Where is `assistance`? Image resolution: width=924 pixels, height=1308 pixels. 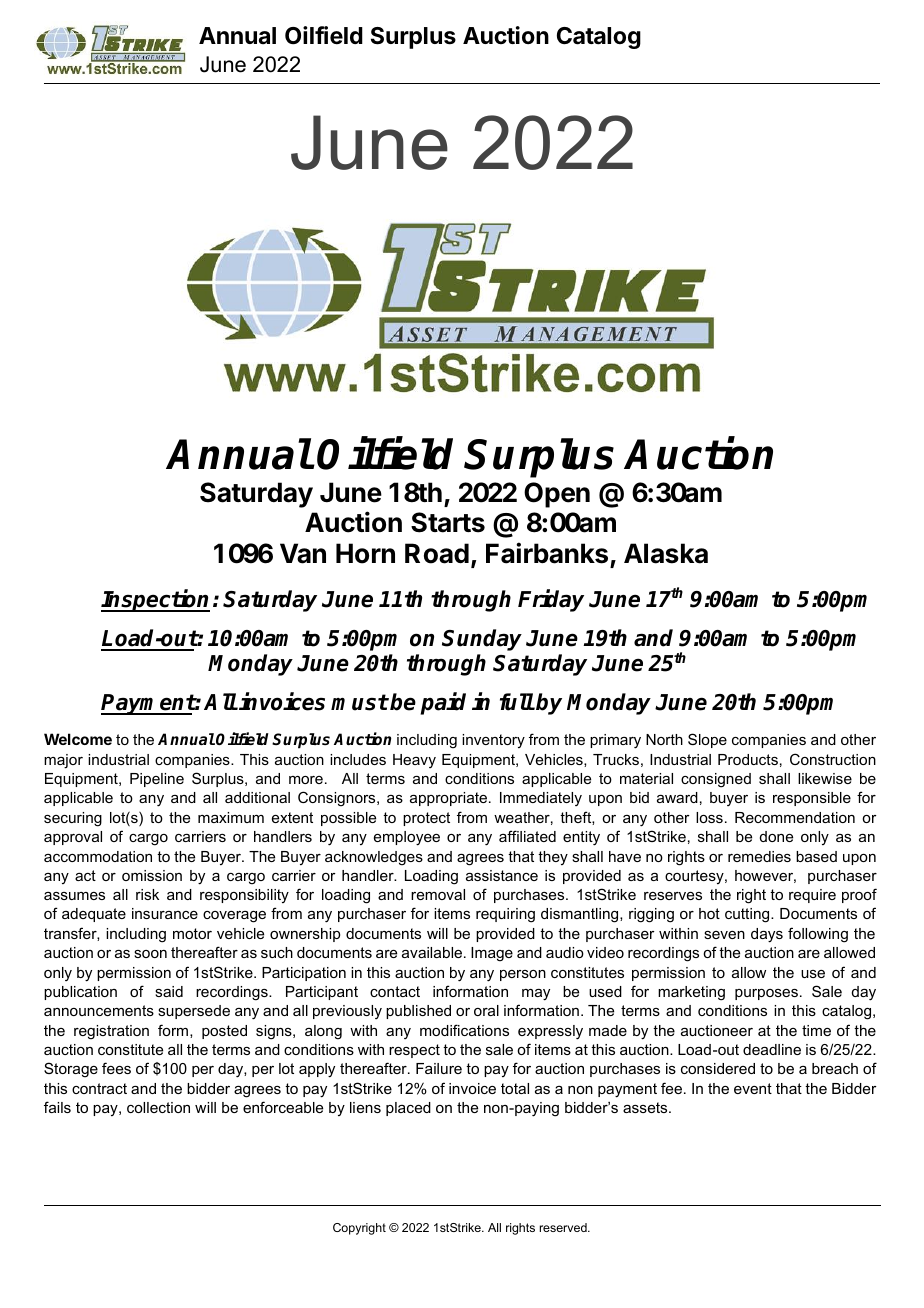
assistance is located at coordinates (502, 875).
